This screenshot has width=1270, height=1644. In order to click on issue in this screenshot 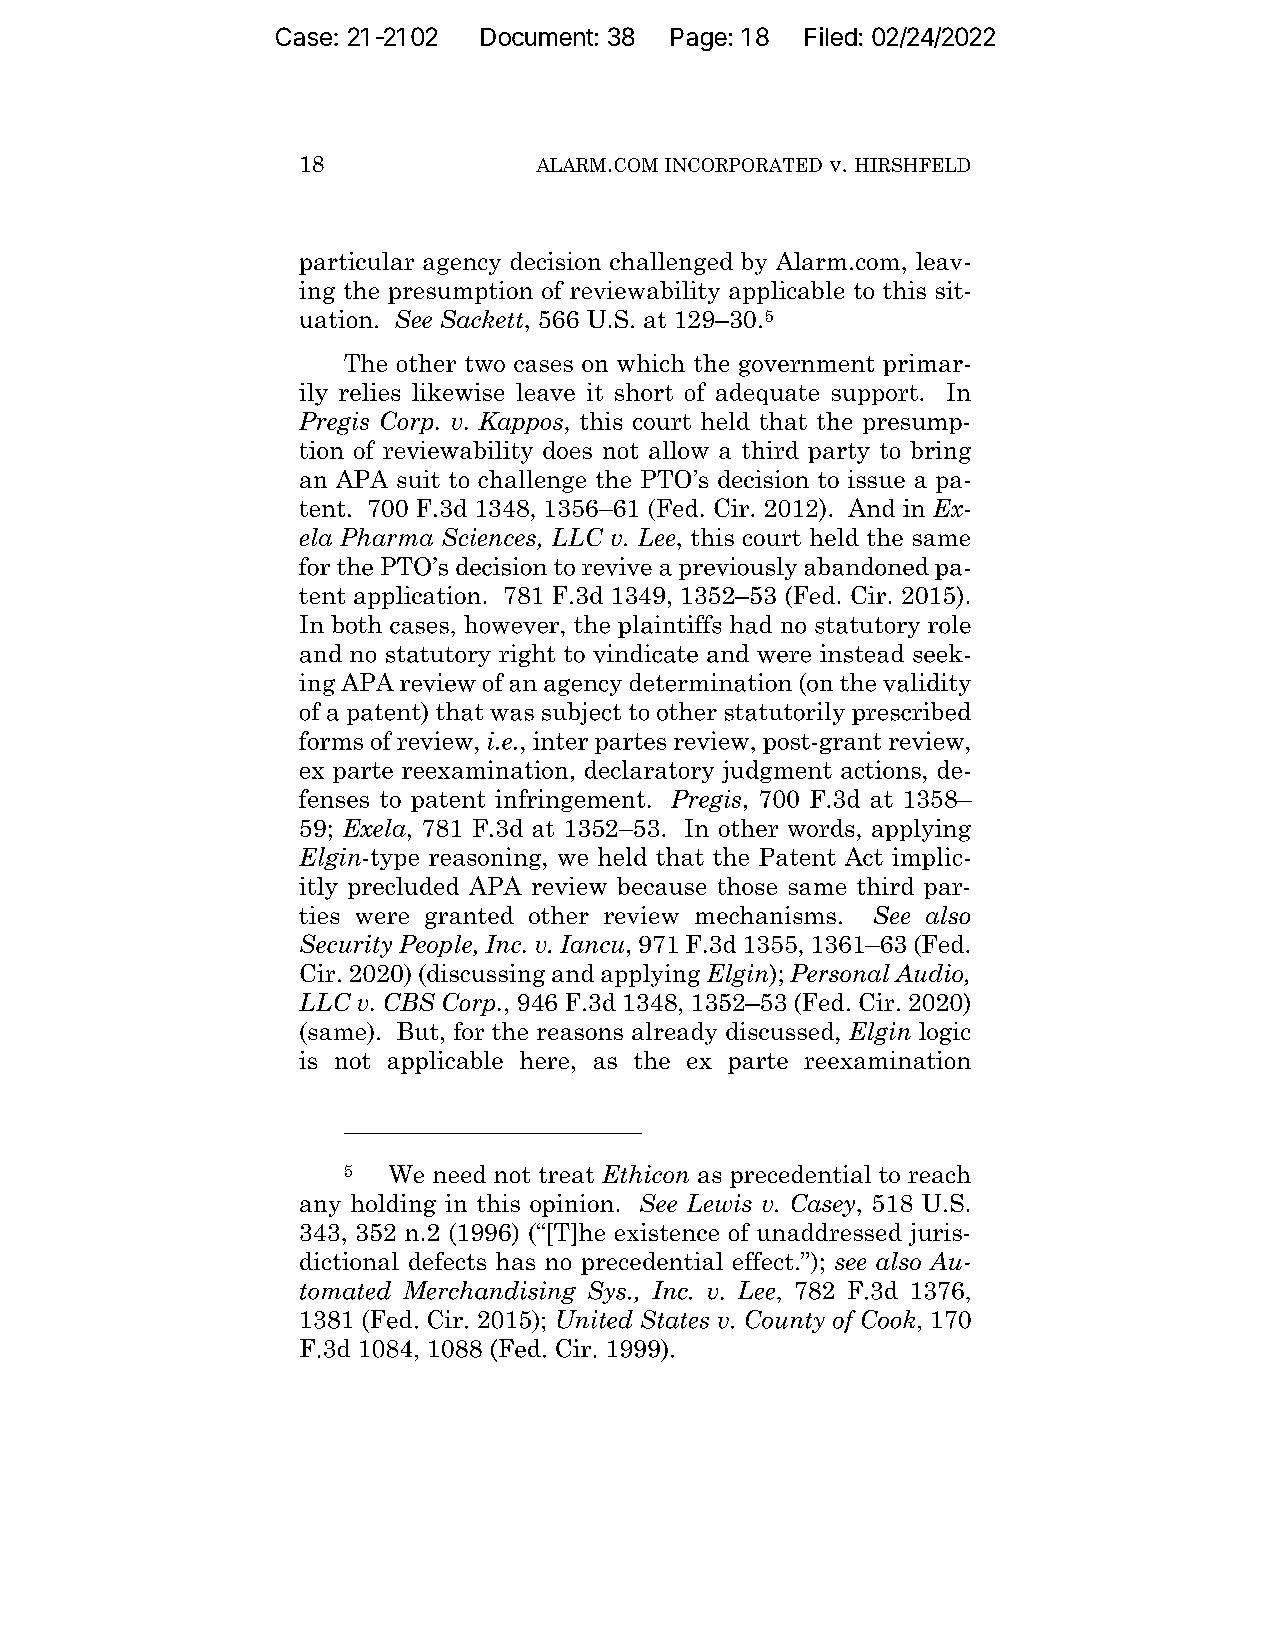, I will do `click(876, 479)`.
